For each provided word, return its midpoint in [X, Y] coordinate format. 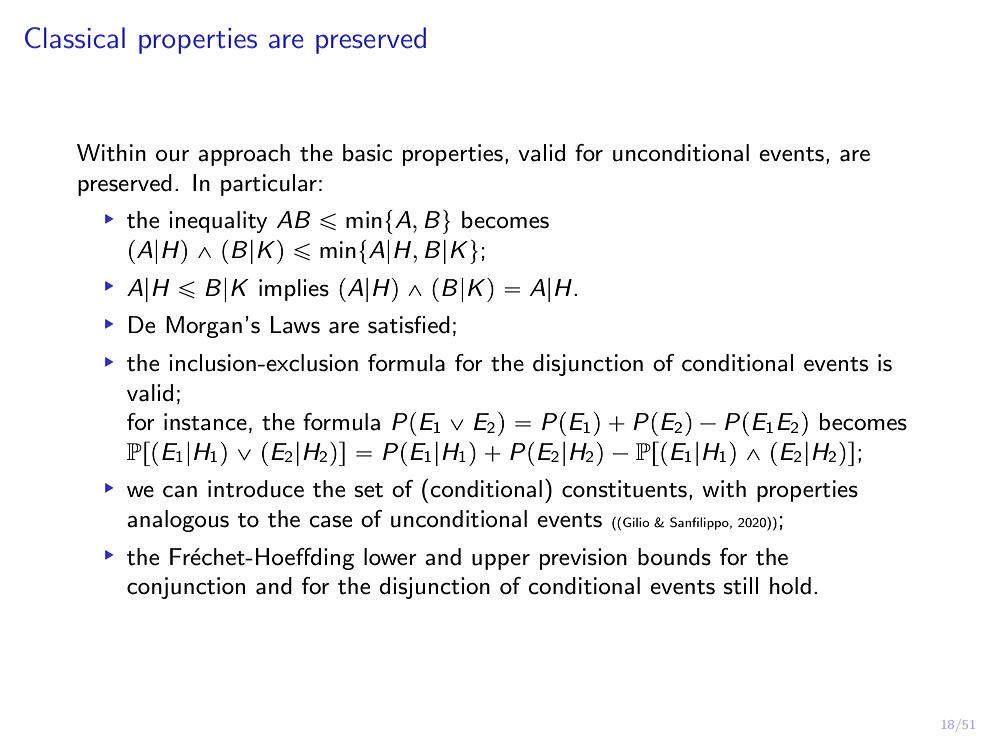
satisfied [409, 325]
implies [294, 290]
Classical [75, 38]
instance [205, 422]
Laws [295, 325]
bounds [674, 557]
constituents [624, 489]
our [172, 156]
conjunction [186, 588]
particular [269, 185]
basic [367, 153]
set [368, 490]
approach [244, 155]
